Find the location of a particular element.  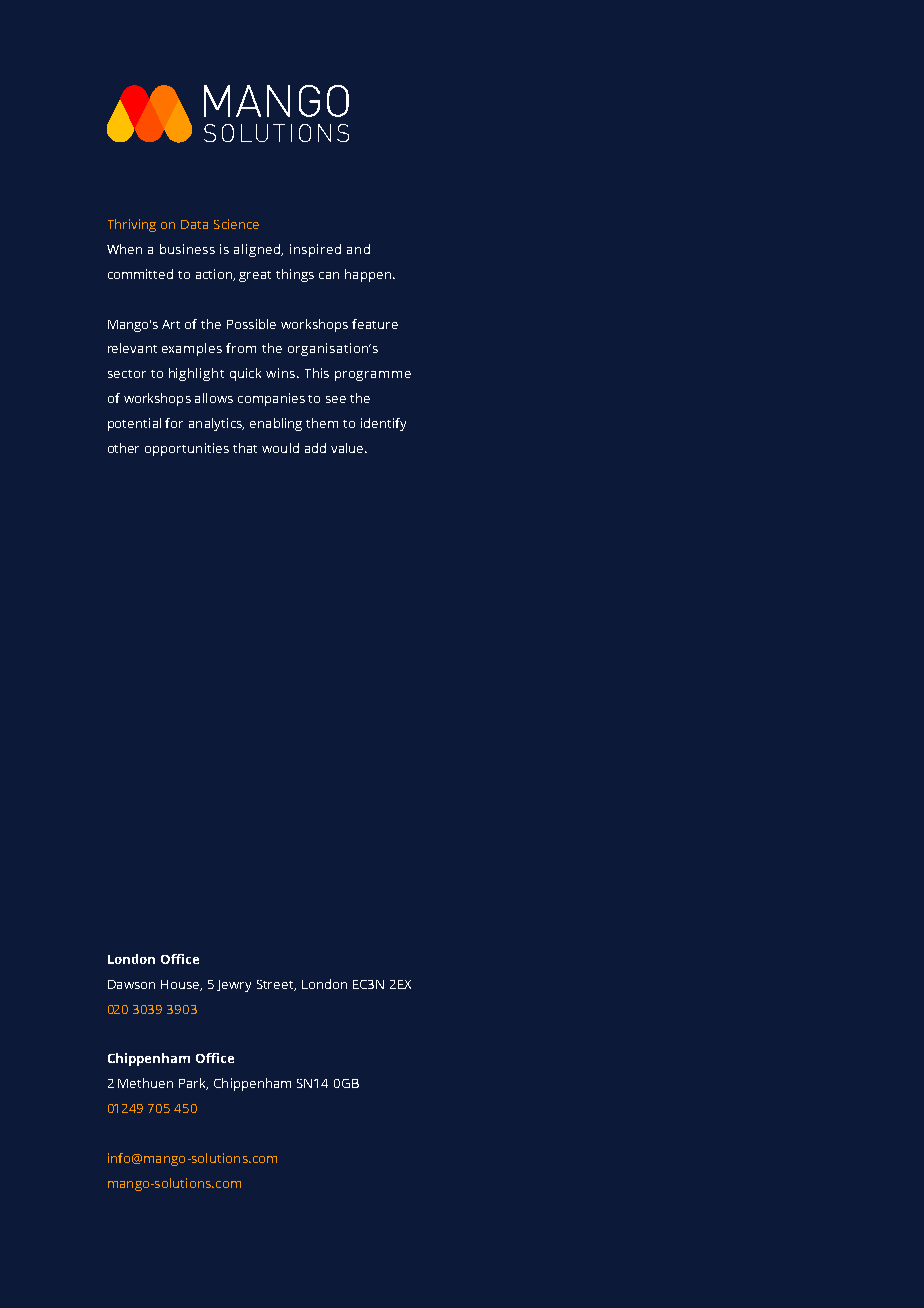

that is located at coordinates (245, 448).
